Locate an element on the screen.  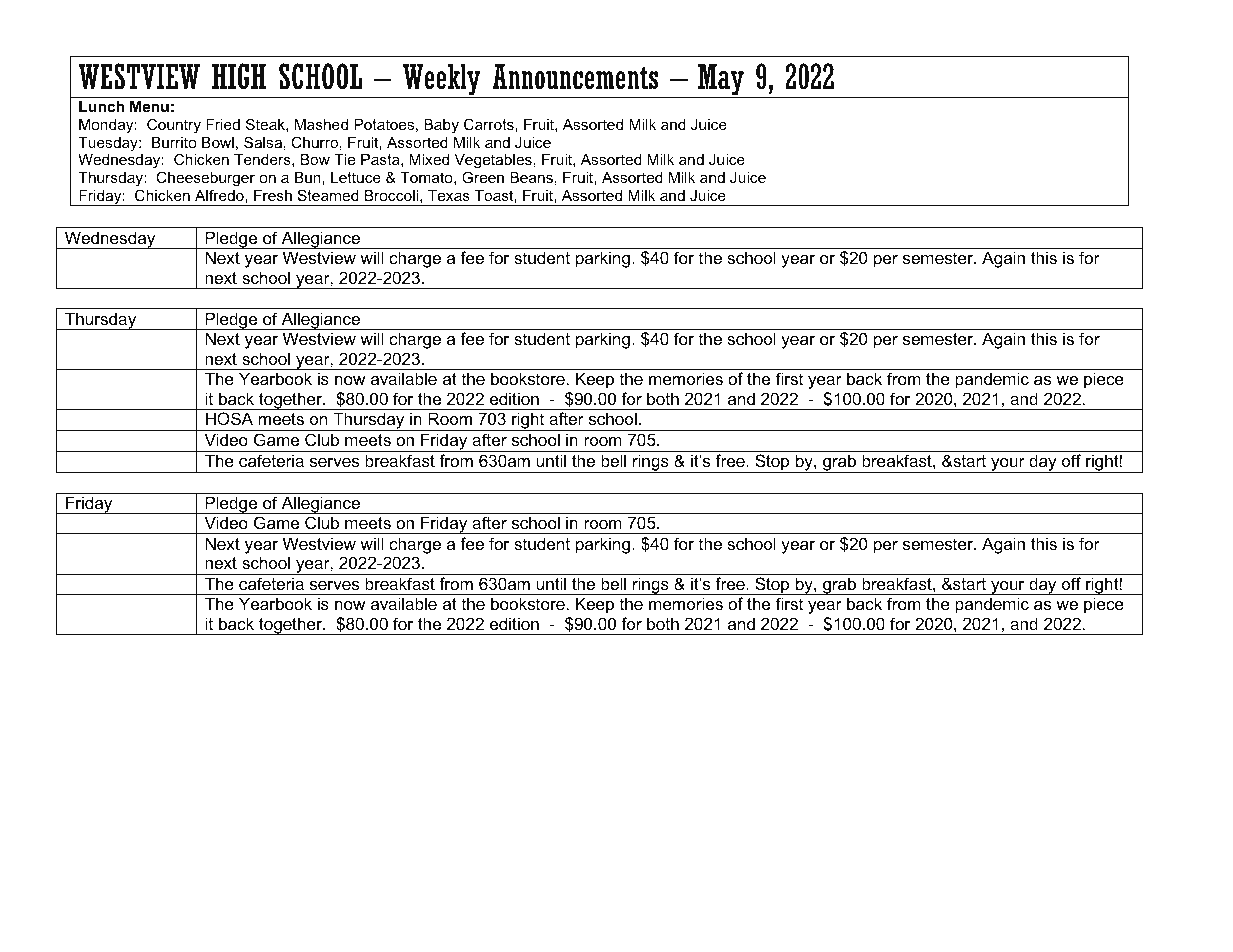
Weekly is located at coordinates (442, 79).
